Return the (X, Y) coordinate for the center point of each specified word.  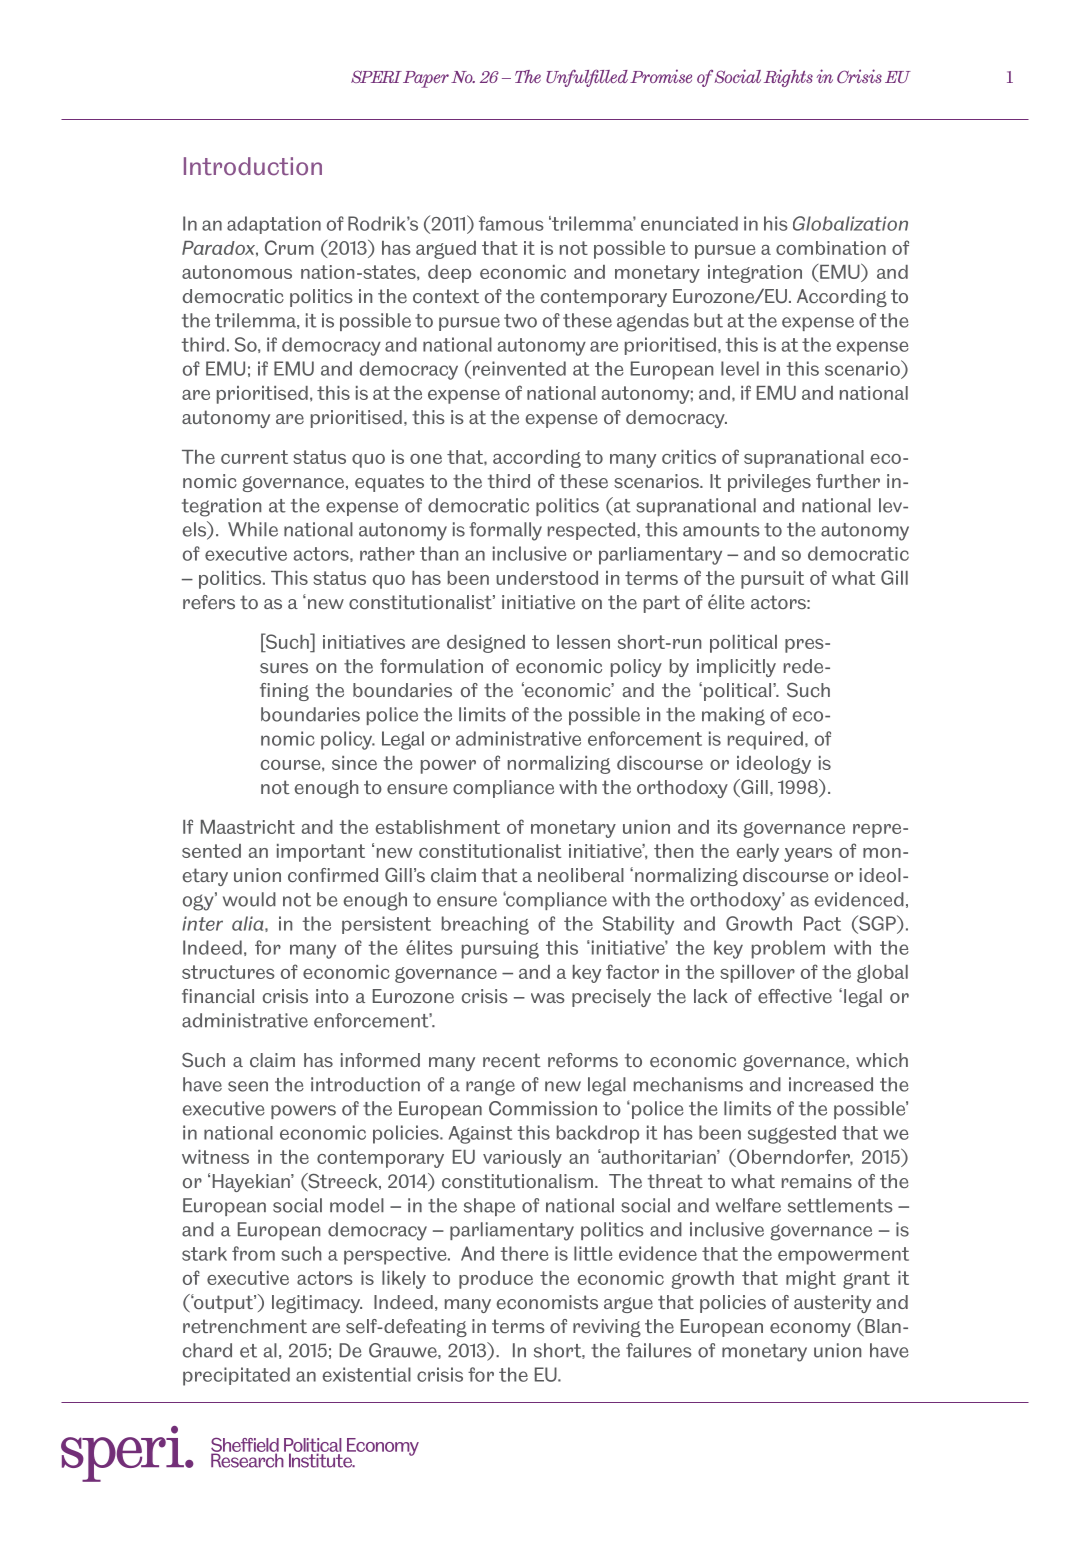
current (254, 457)
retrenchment (245, 1326)
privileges (769, 483)
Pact (822, 923)
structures (228, 972)
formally (505, 531)
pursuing (500, 949)
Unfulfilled (587, 78)
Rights (788, 78)
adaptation (274, 225)
